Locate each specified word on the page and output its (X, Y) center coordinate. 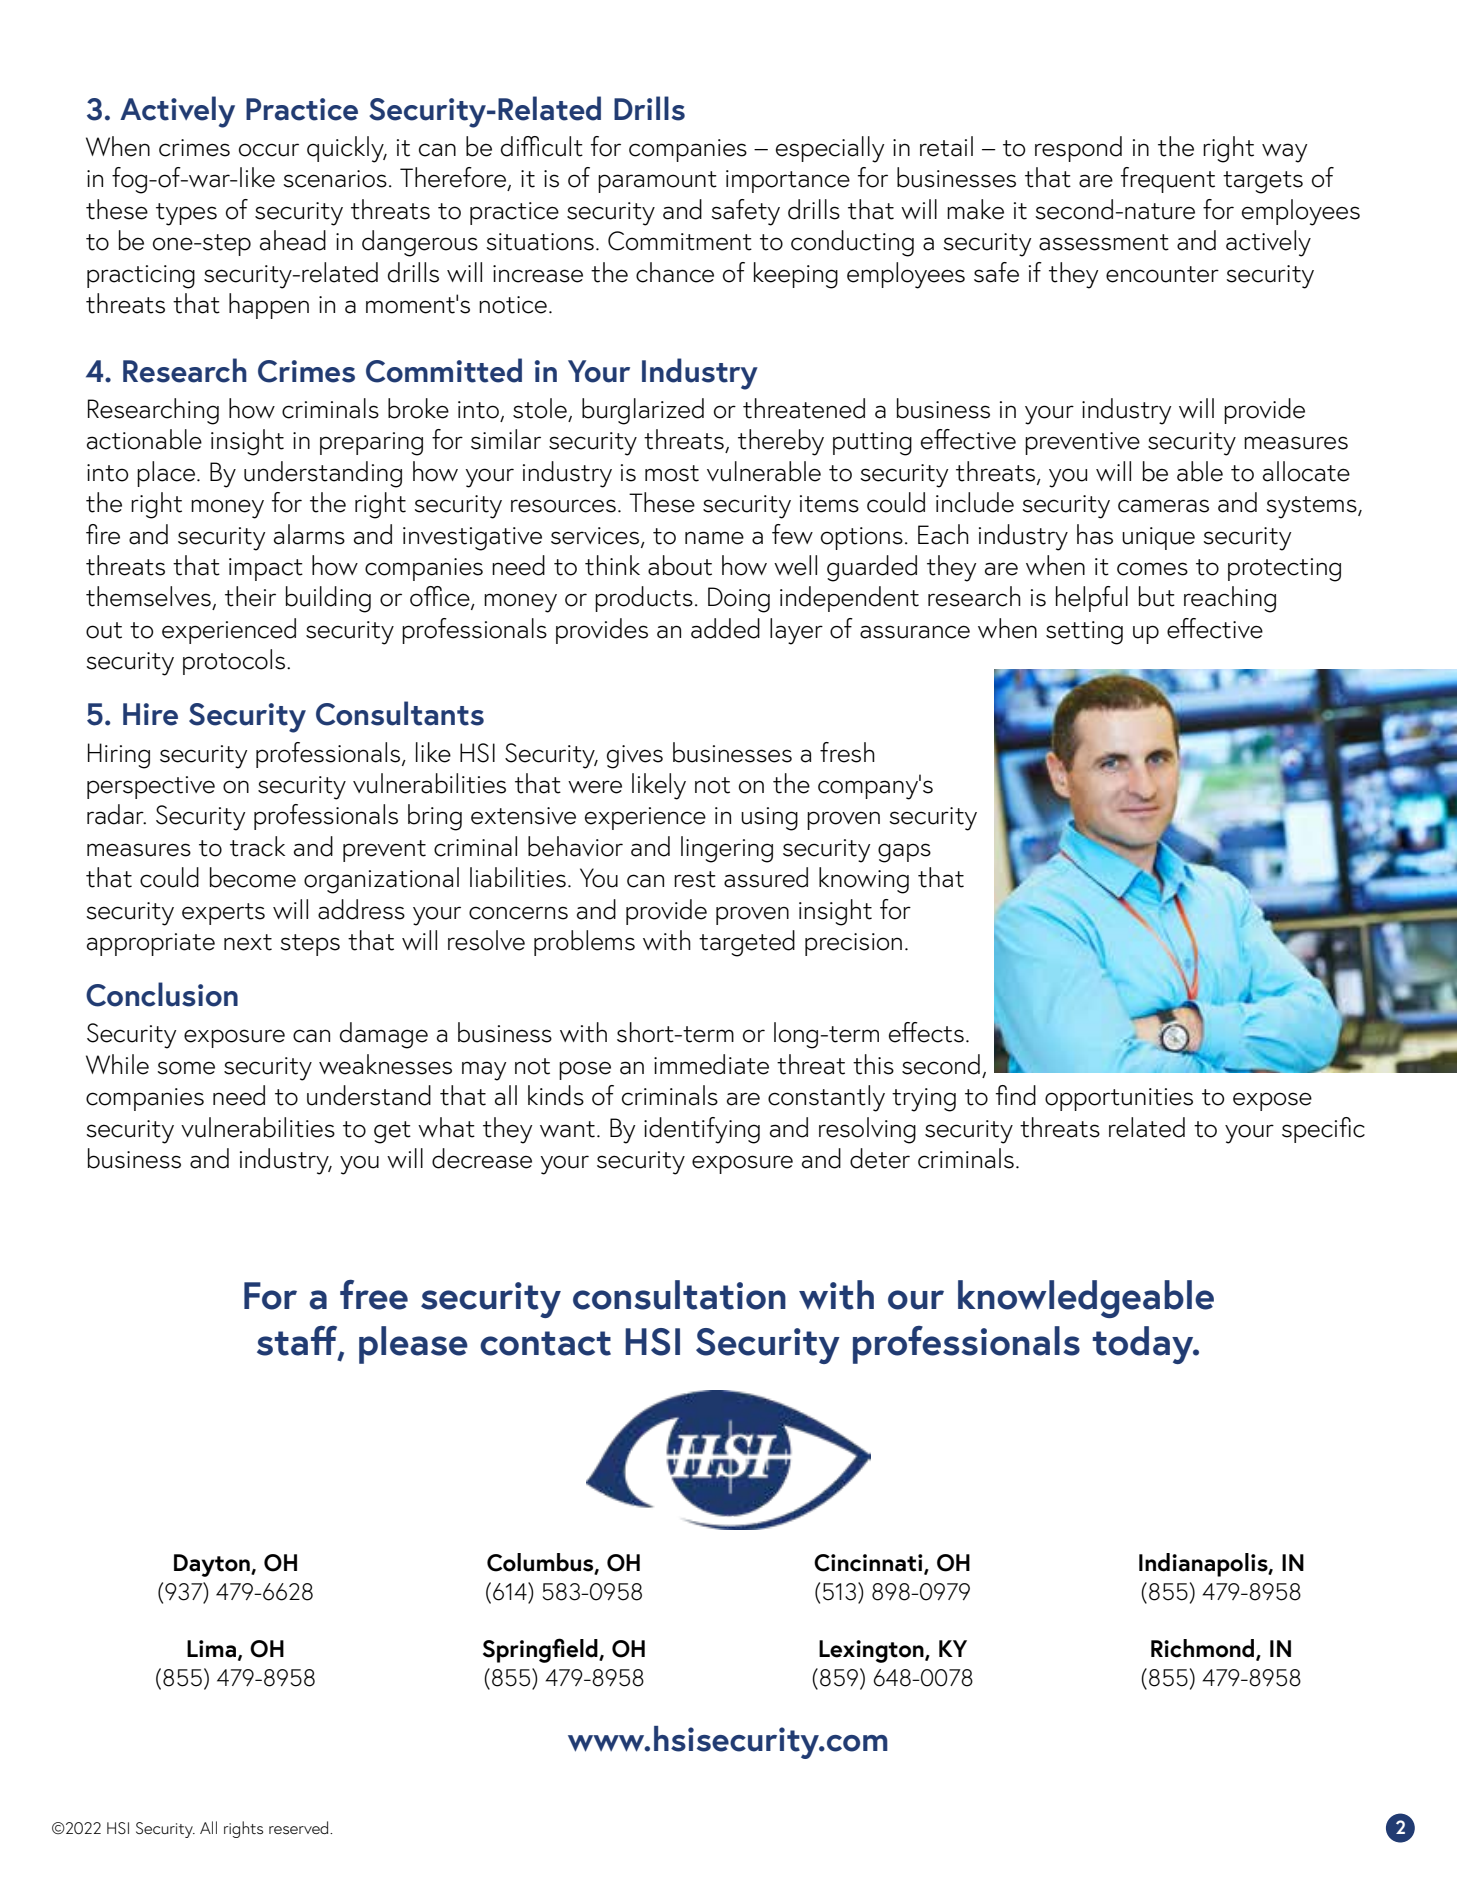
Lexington (872, 1651)
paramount (657, 182)
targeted (747, 943)
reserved (300, 1827)
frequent (1168, 180)
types (186, 214)
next (248, 942)
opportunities (1119, 1099)
